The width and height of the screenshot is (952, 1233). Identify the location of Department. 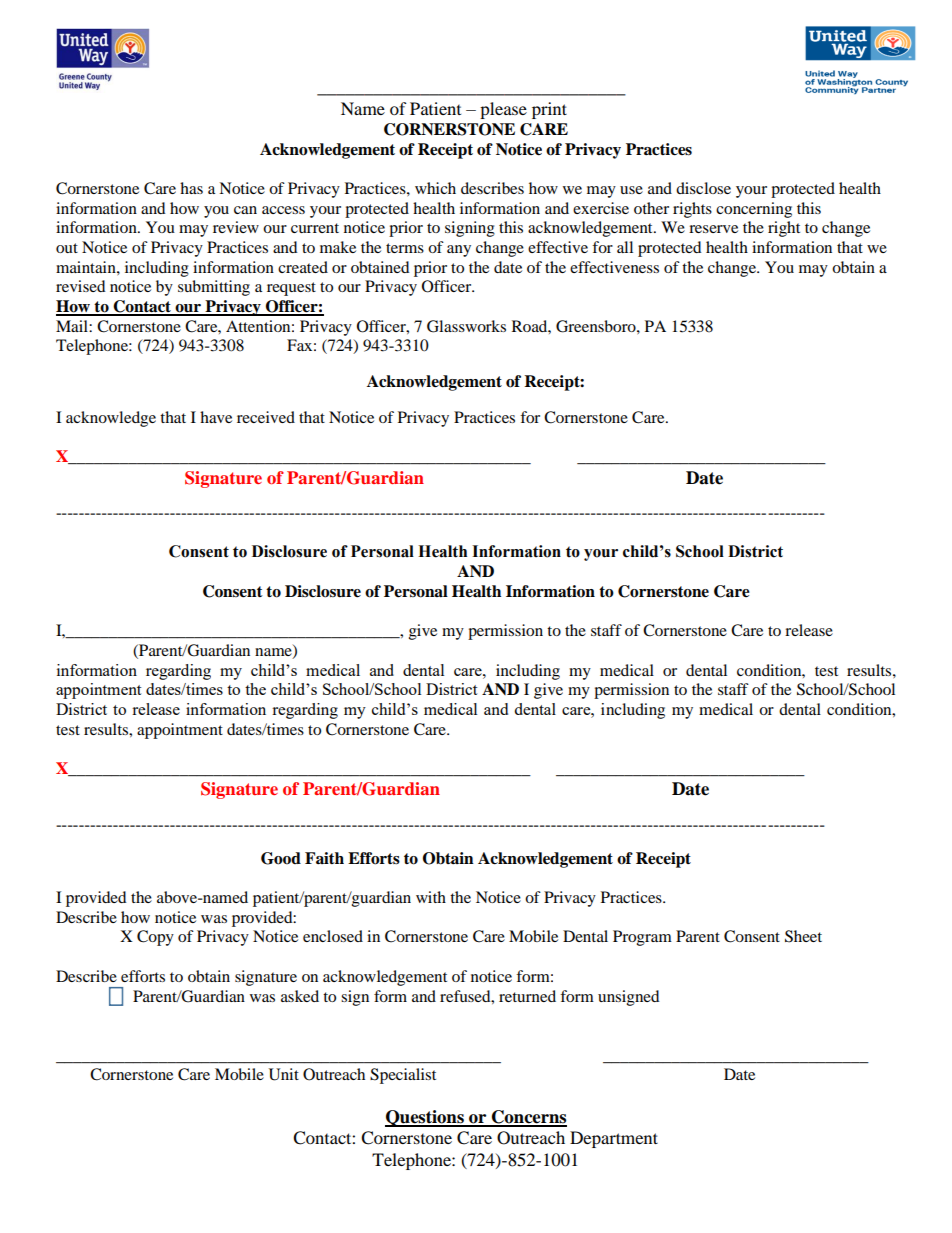
(614, 1139).
